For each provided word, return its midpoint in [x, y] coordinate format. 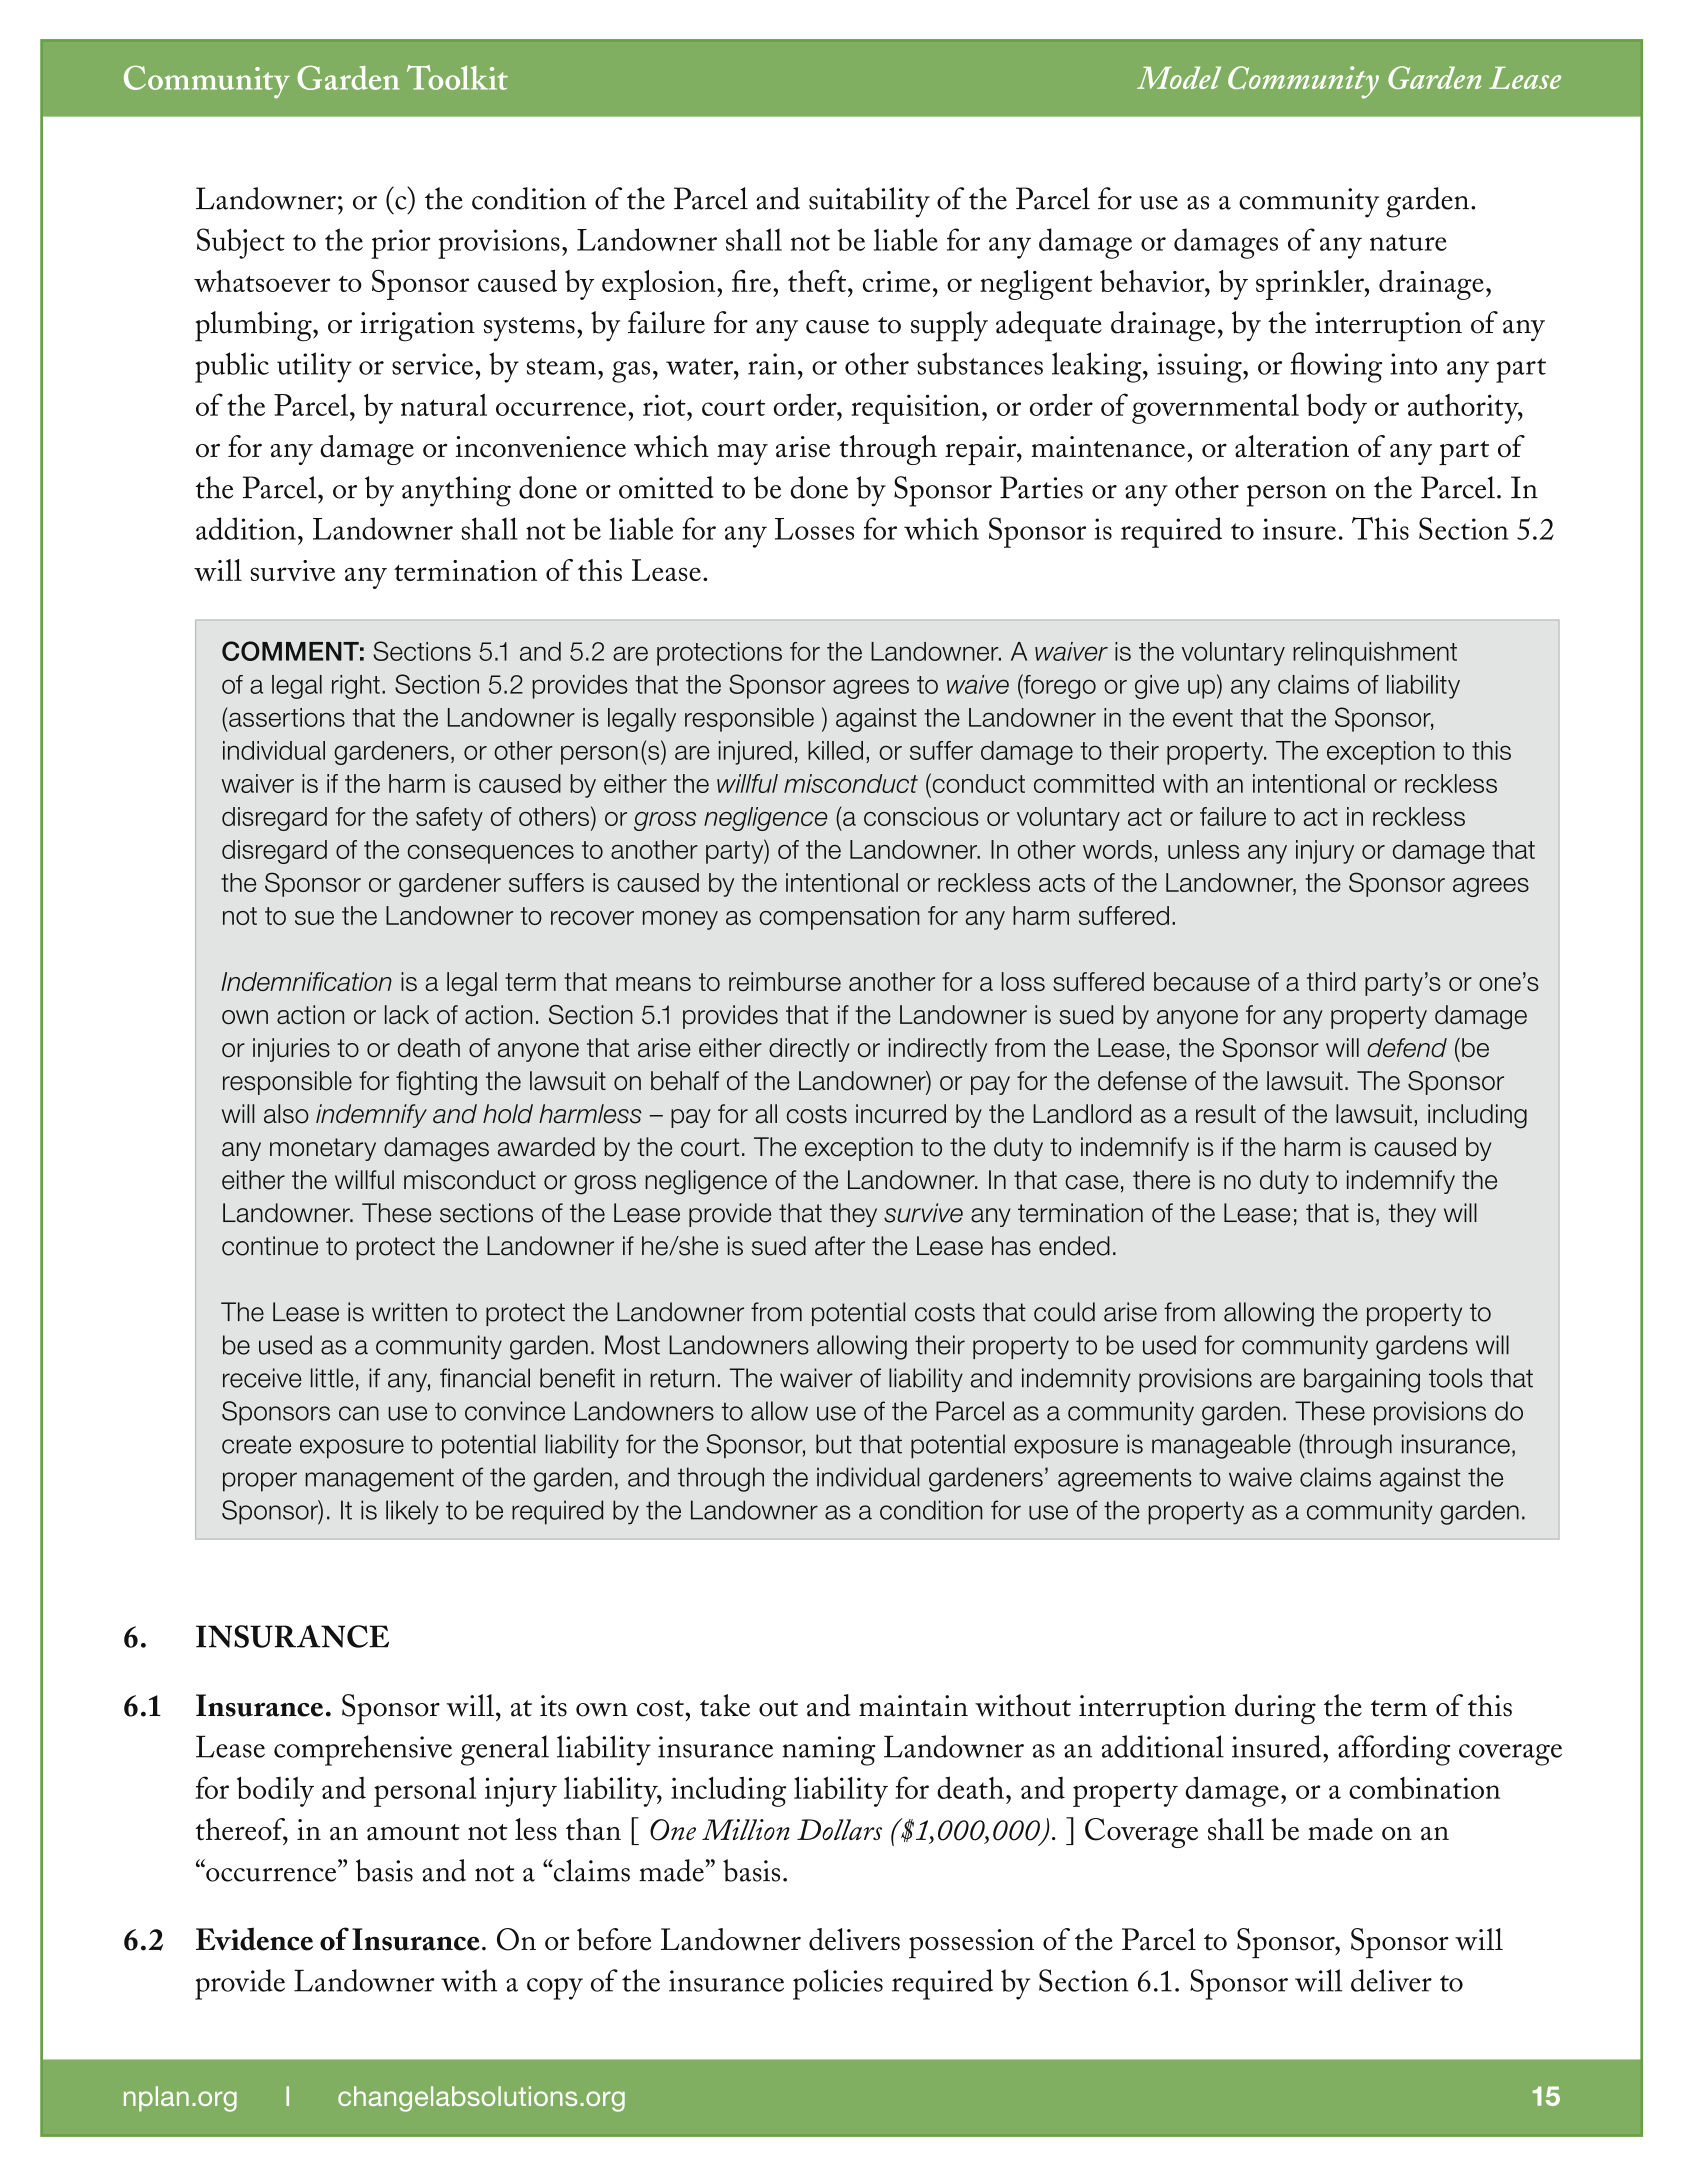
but [834, 1444]
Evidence [254, 1939]
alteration [1292, 446]
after [840, 1246]
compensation [839, 918]
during [1275, 1709]
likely [412, 1512]
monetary [323, 1149]
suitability [869, 202]
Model [1179, 77]
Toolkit [457, 77]
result [1226, 1114]
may [742, 454]
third [1331, 981]
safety [449, 819]
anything [456, 491]
